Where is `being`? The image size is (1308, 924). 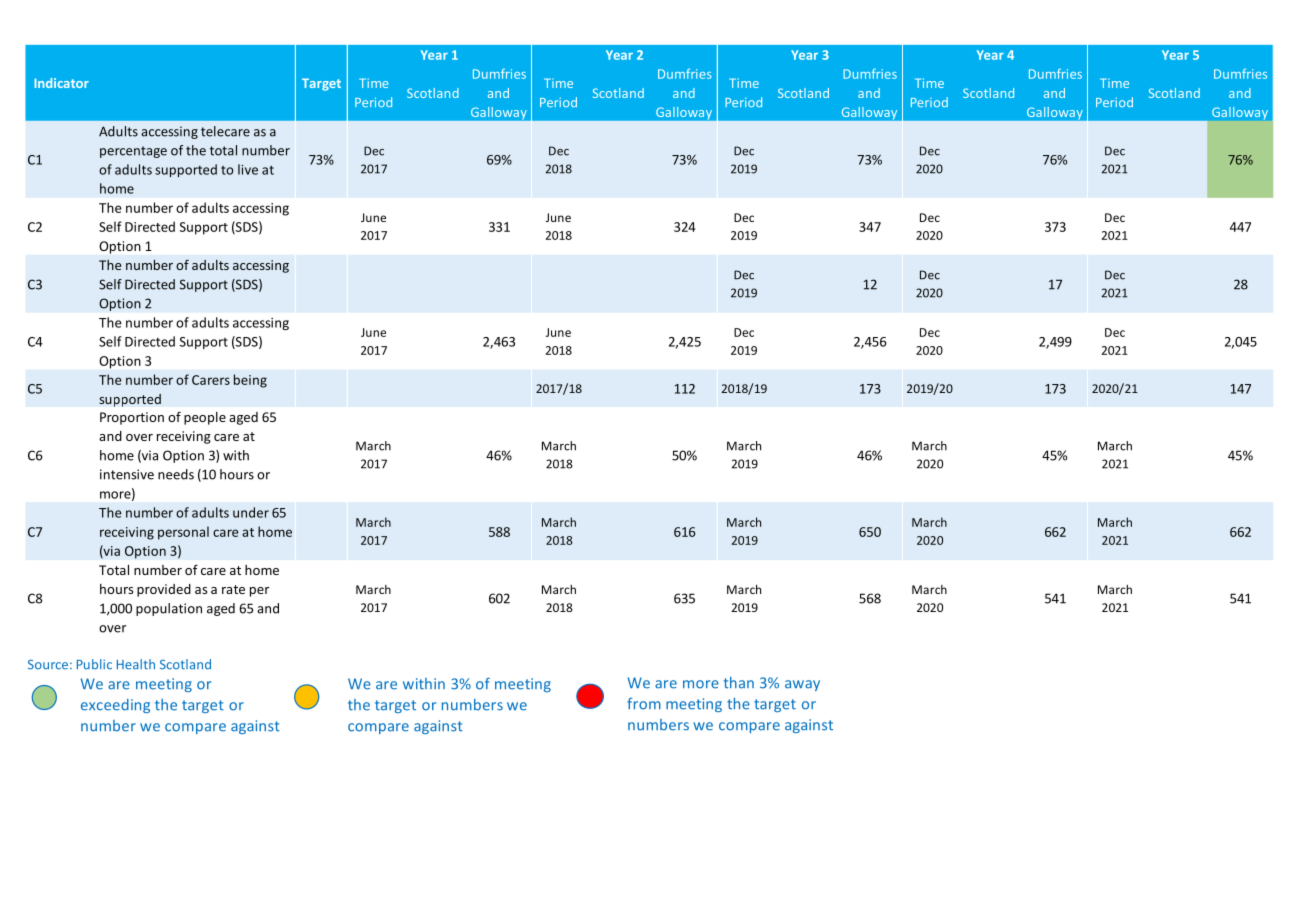 being is located at coordinates (250, 381).
